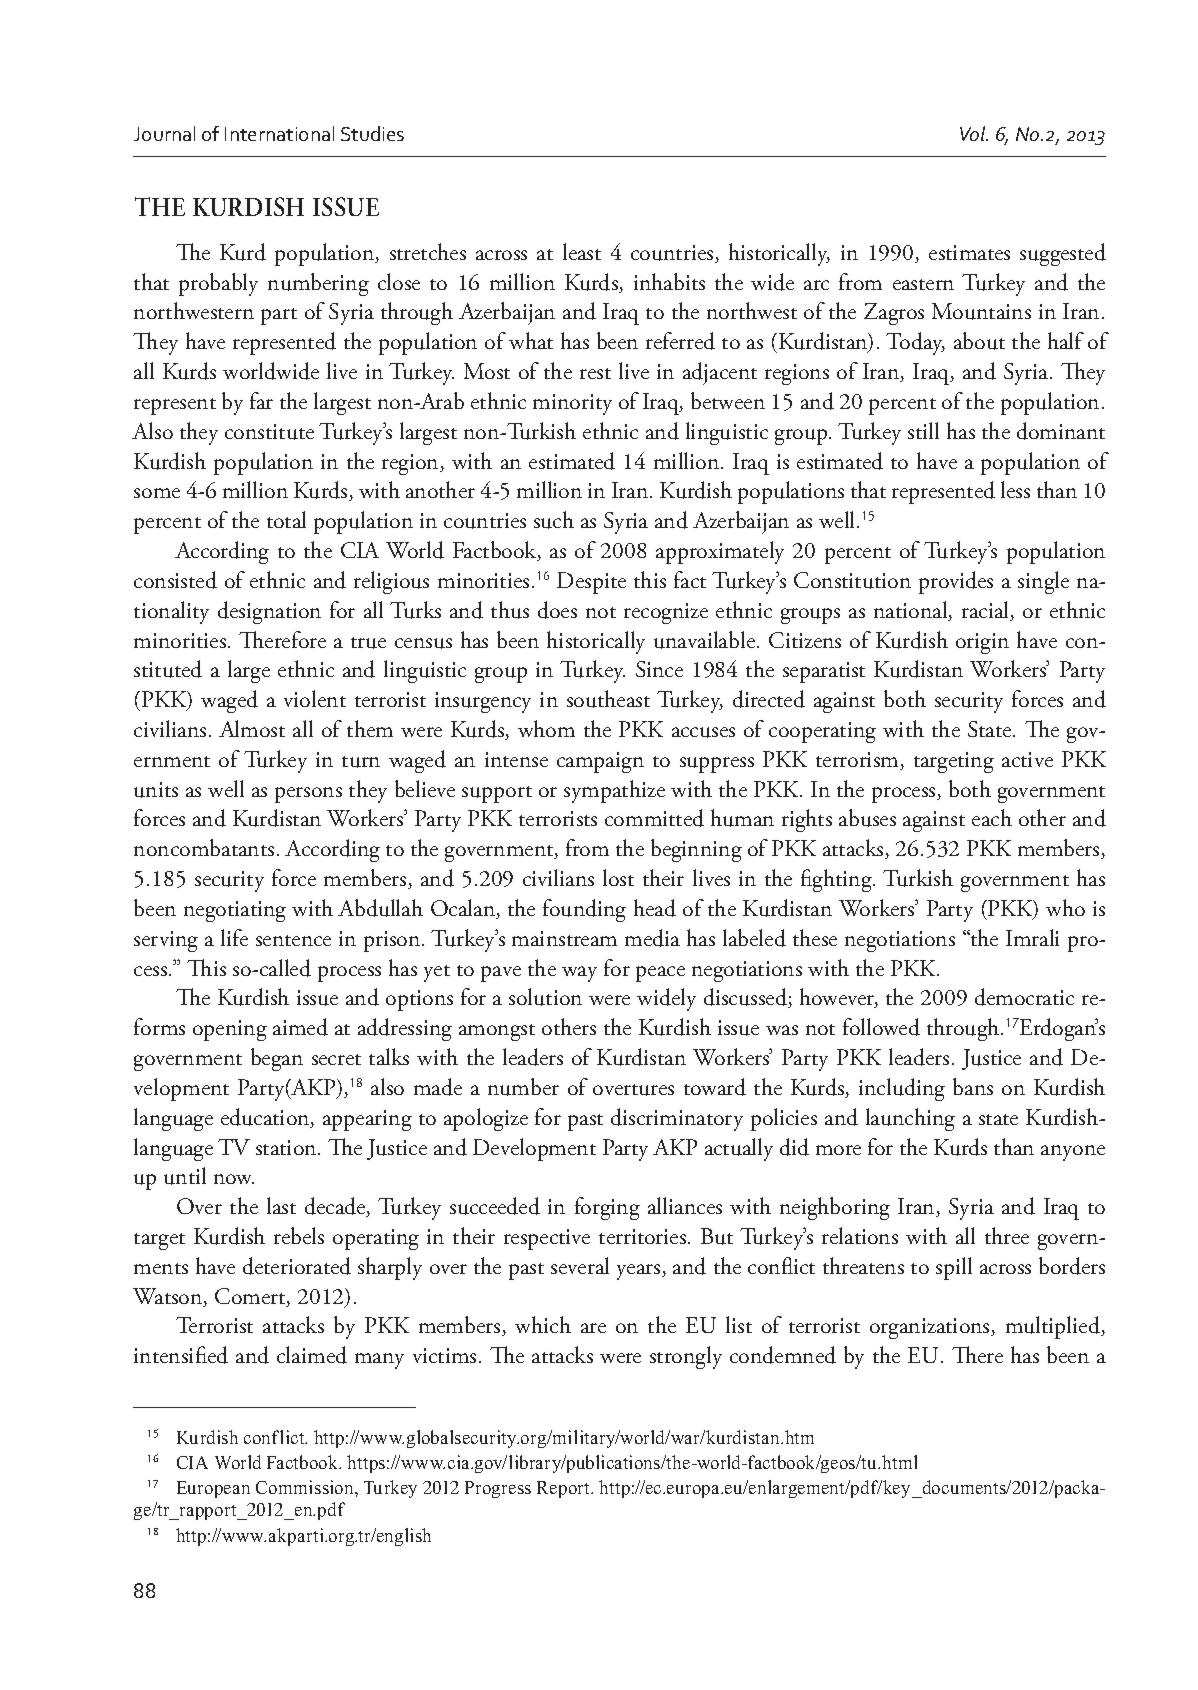 This image has width=1198, height=1690. I want to click on each, so click(992, 817).
